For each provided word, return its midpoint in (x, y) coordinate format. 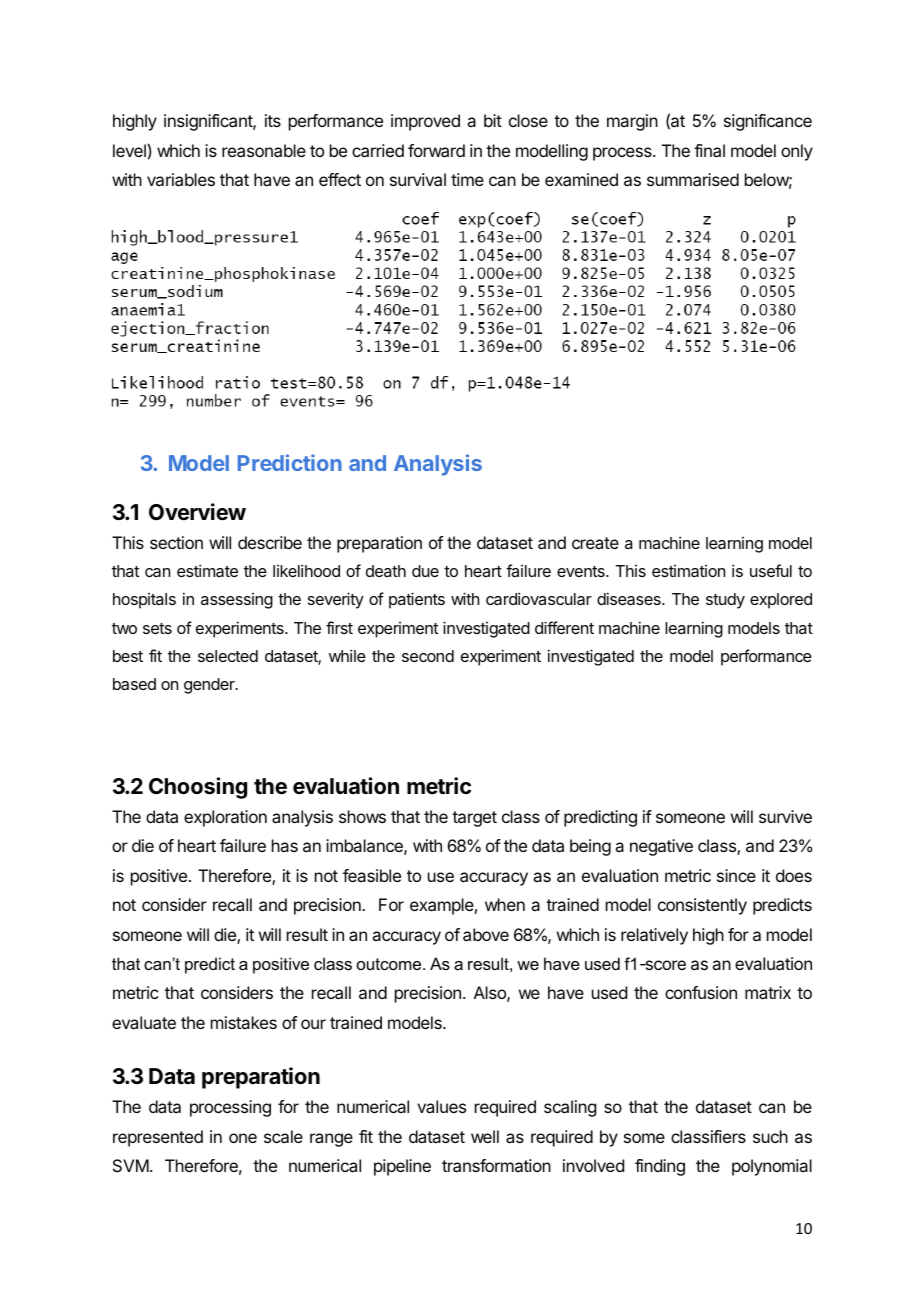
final (709, 150)
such (770, 1136)
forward (436, 150)
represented (158, 1138)
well (485, 1136)
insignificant (209, 122)
